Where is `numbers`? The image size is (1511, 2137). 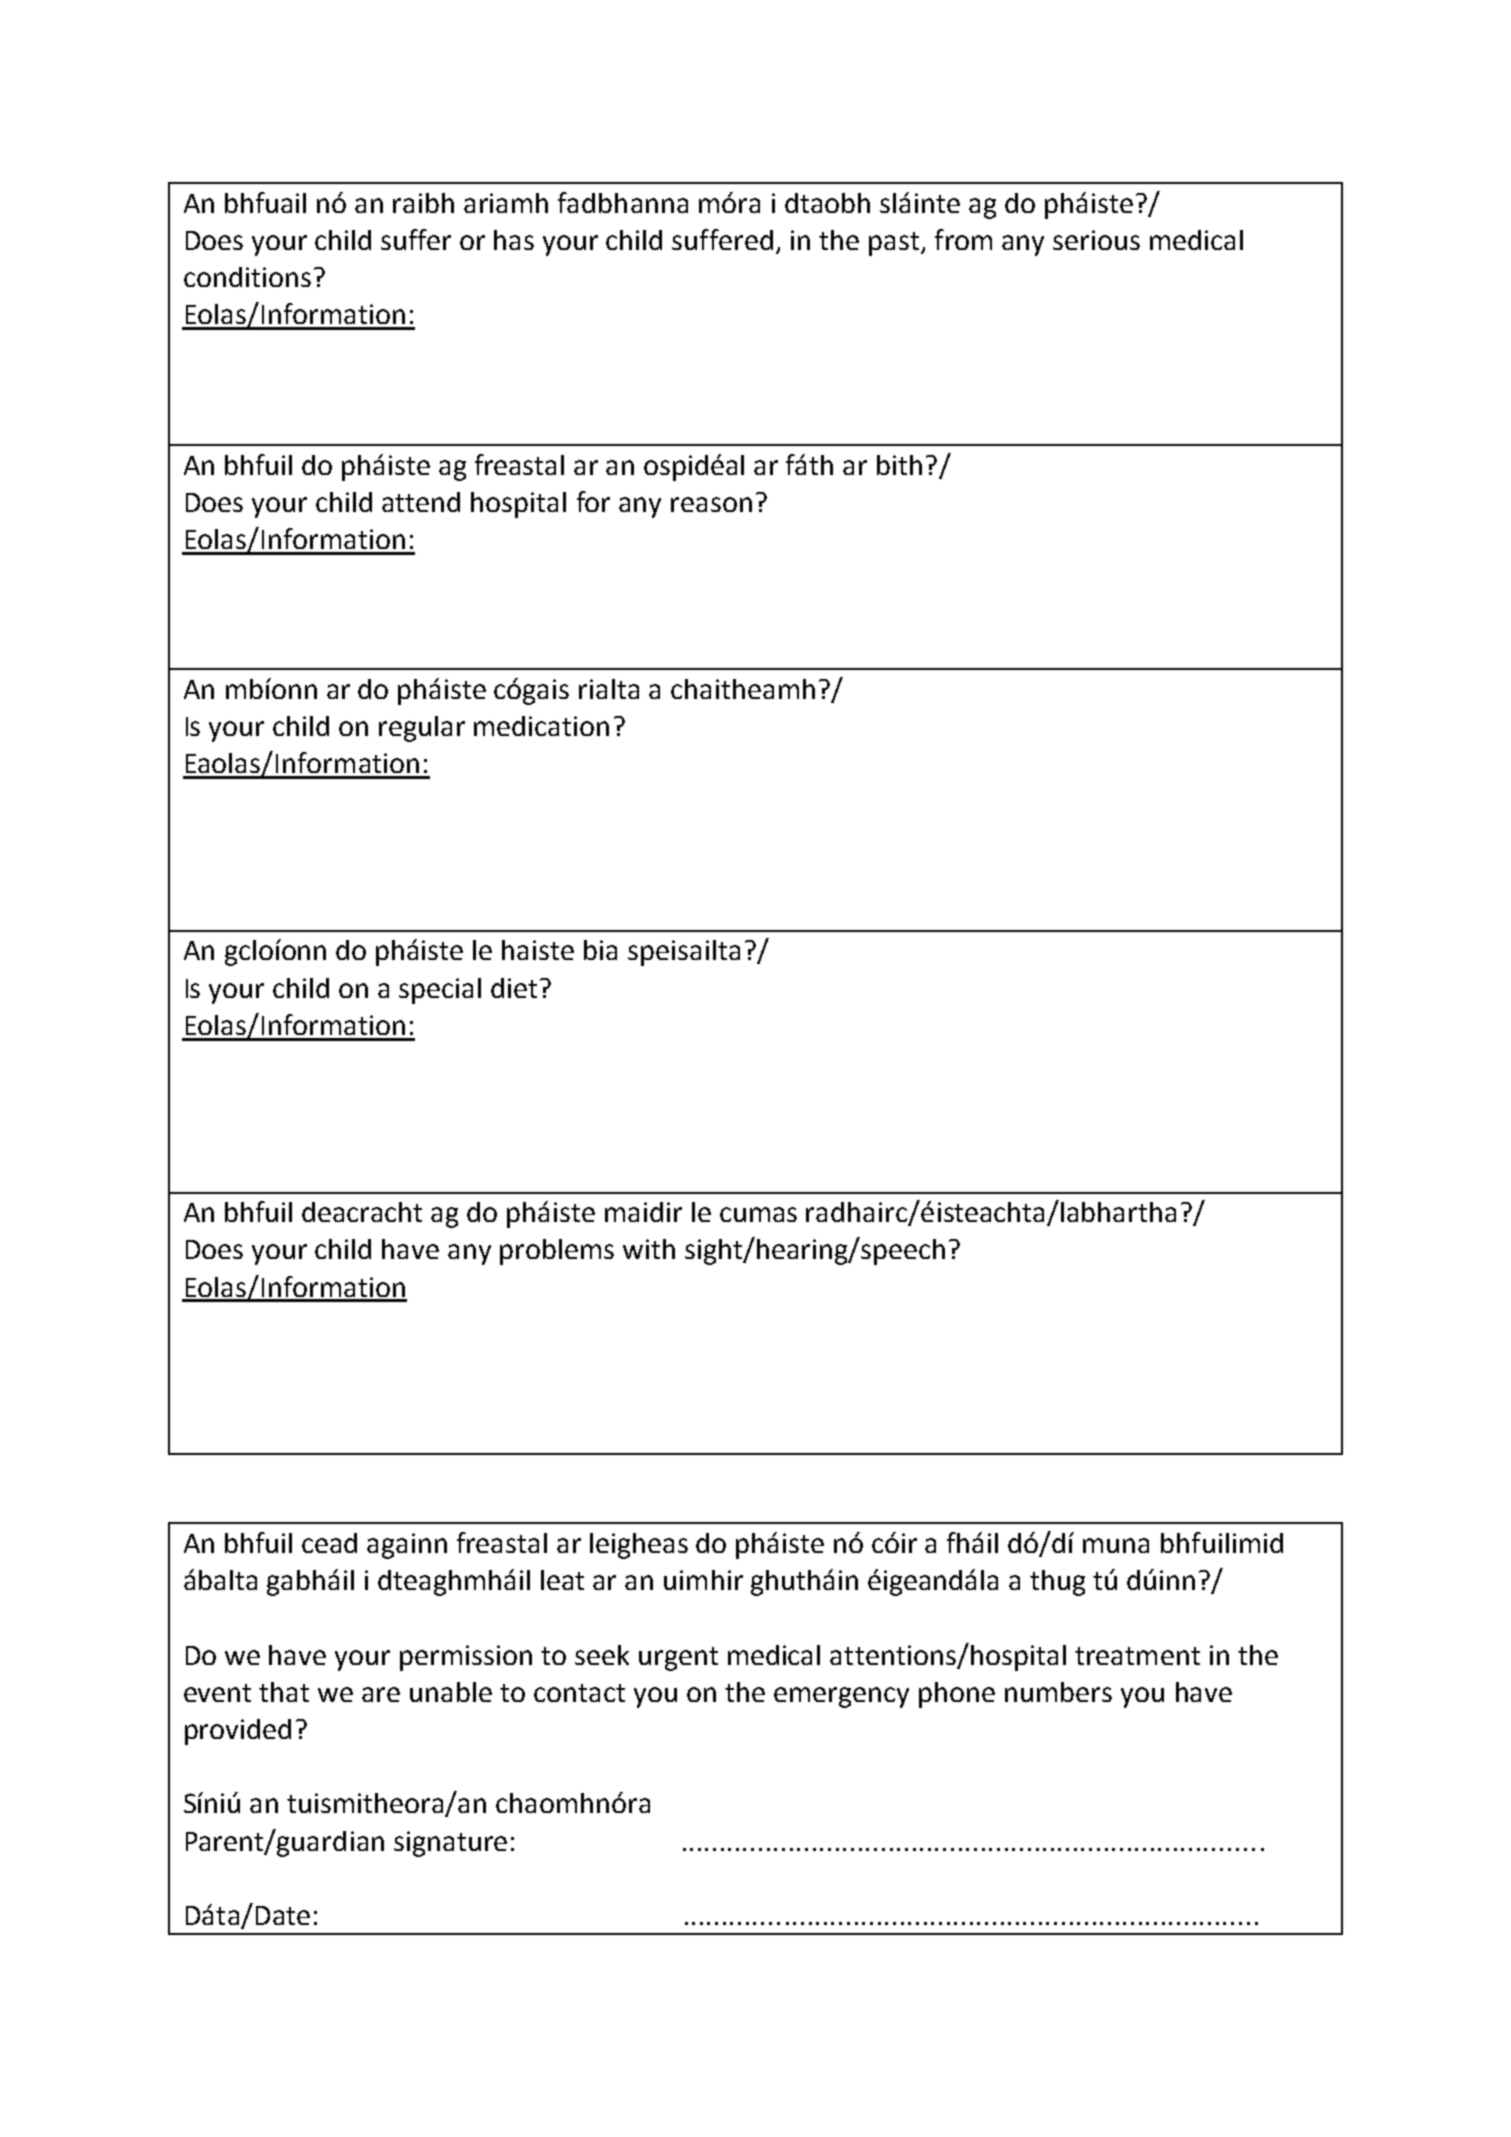 numbers is located at coordinates (1058, 1692).
